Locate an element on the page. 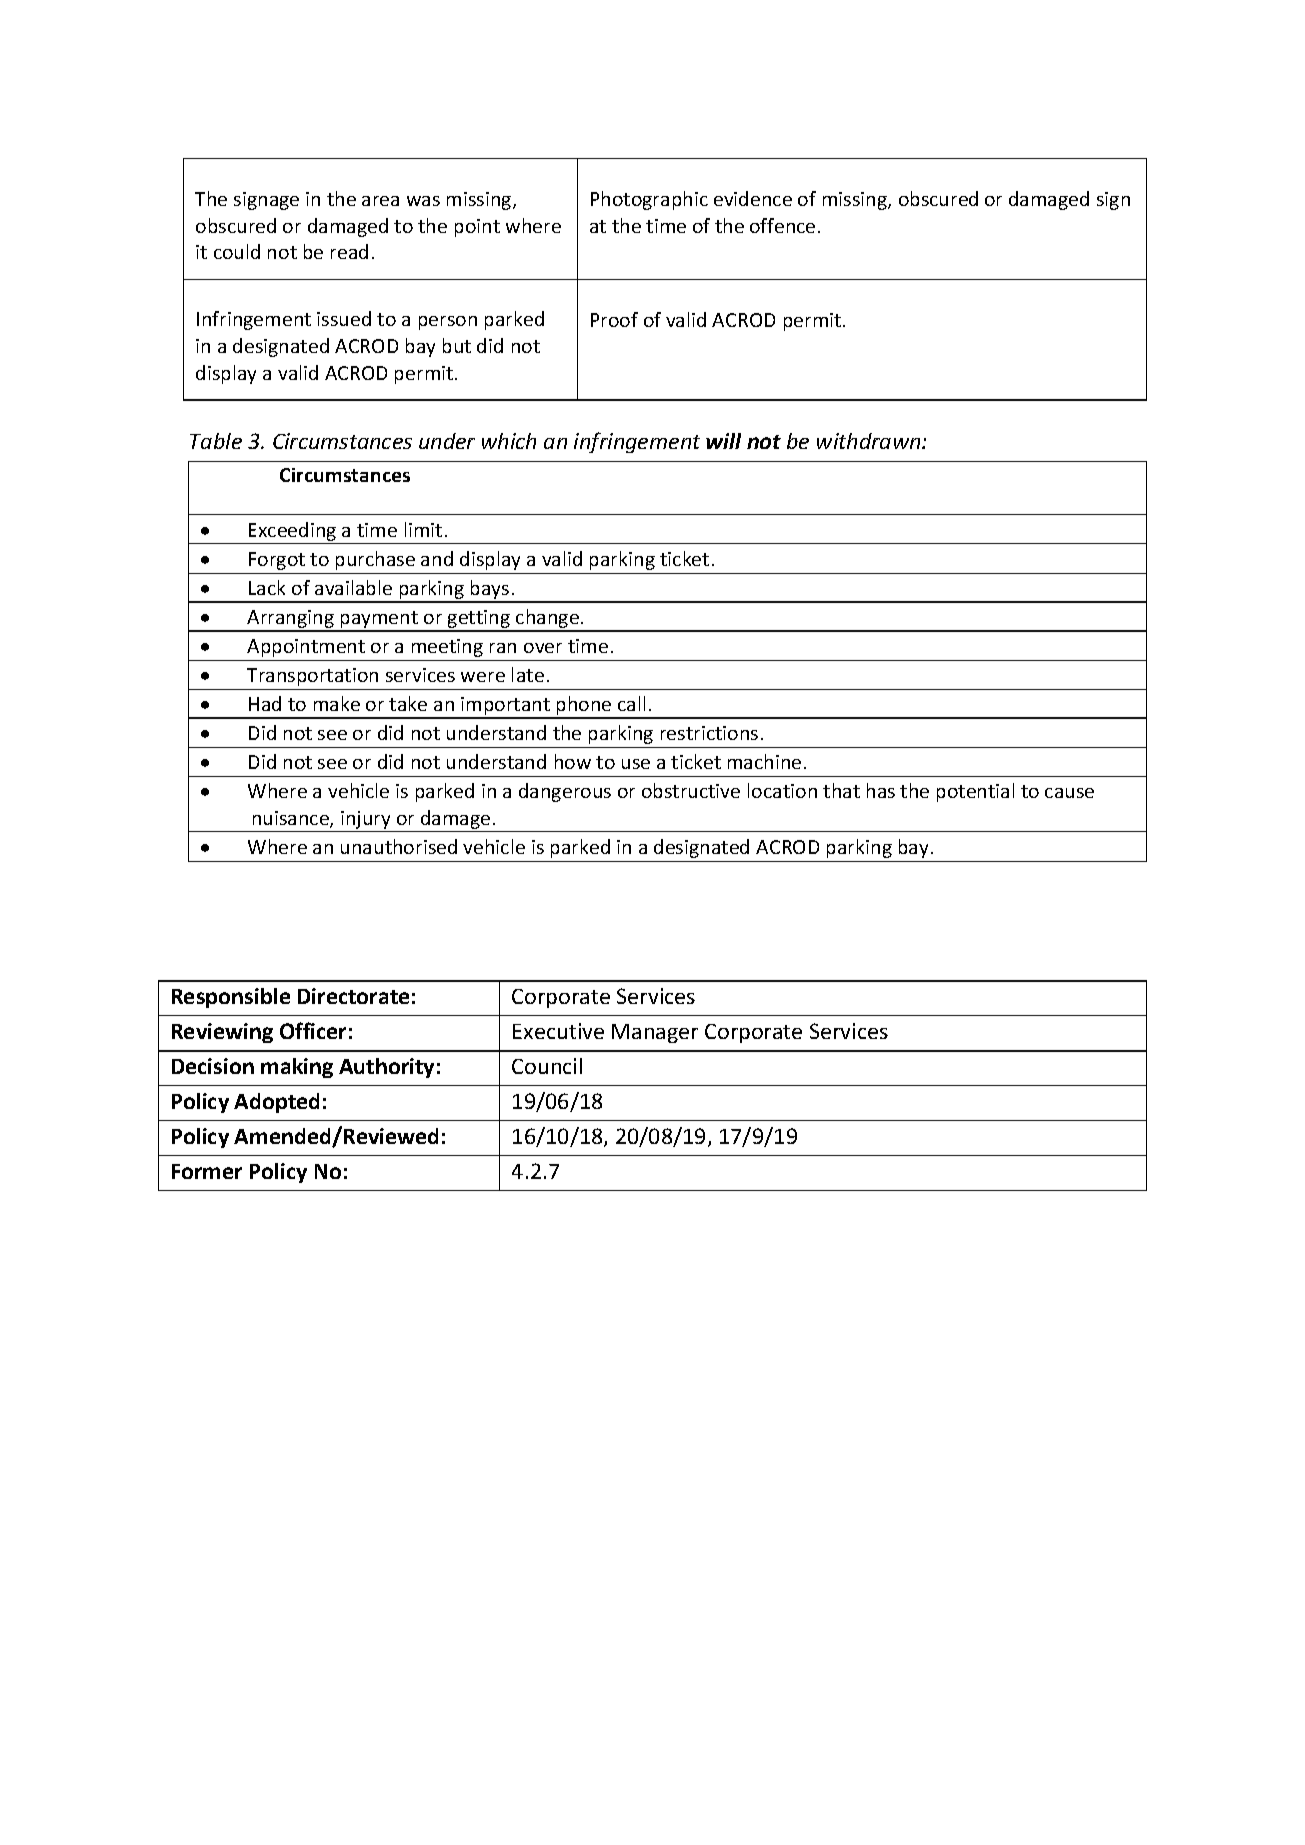  read is located at coordinates (349, 251).
